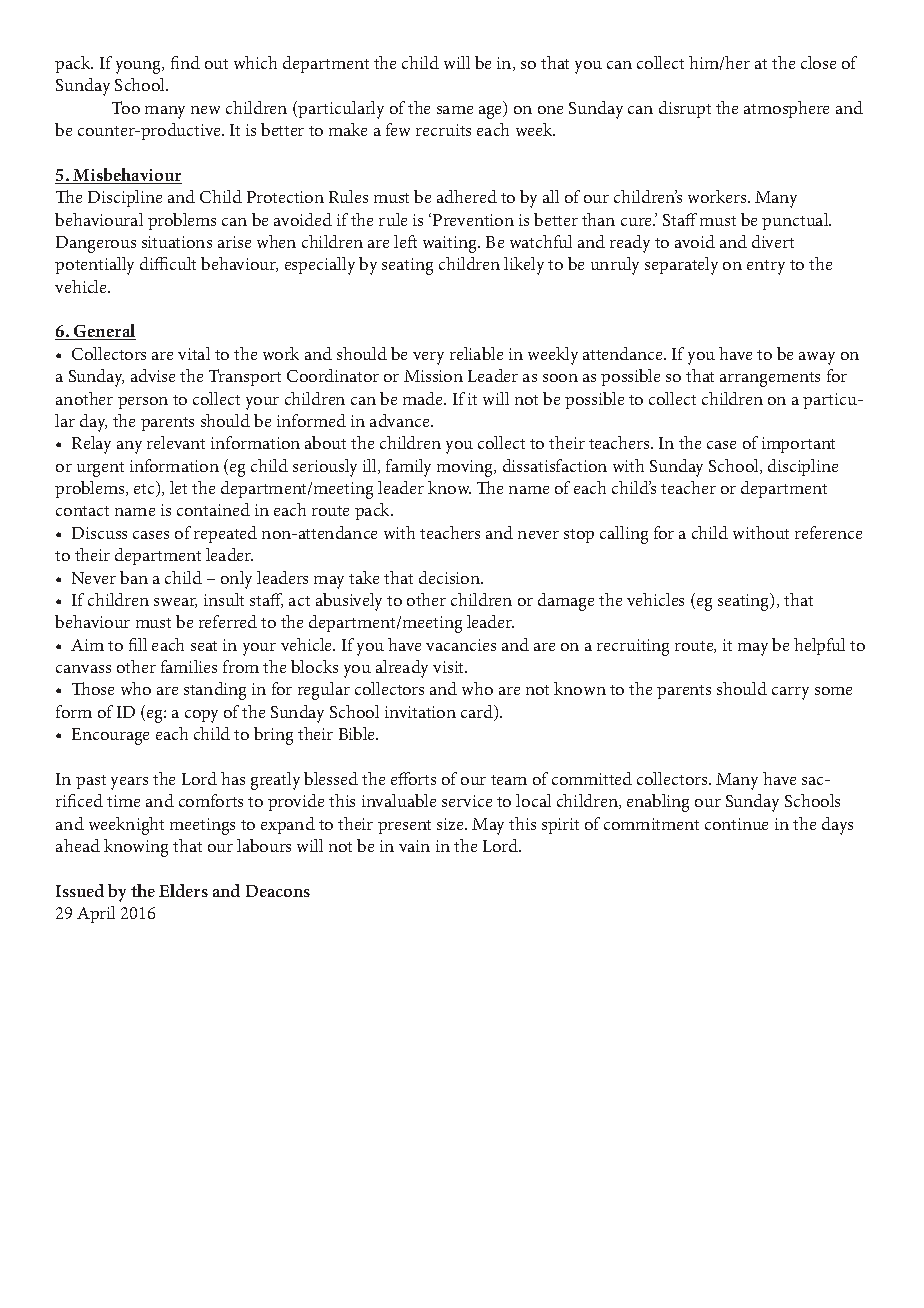 This screenshot has width=924, height=1308. I want to click on Elders, so click(183, 890).
